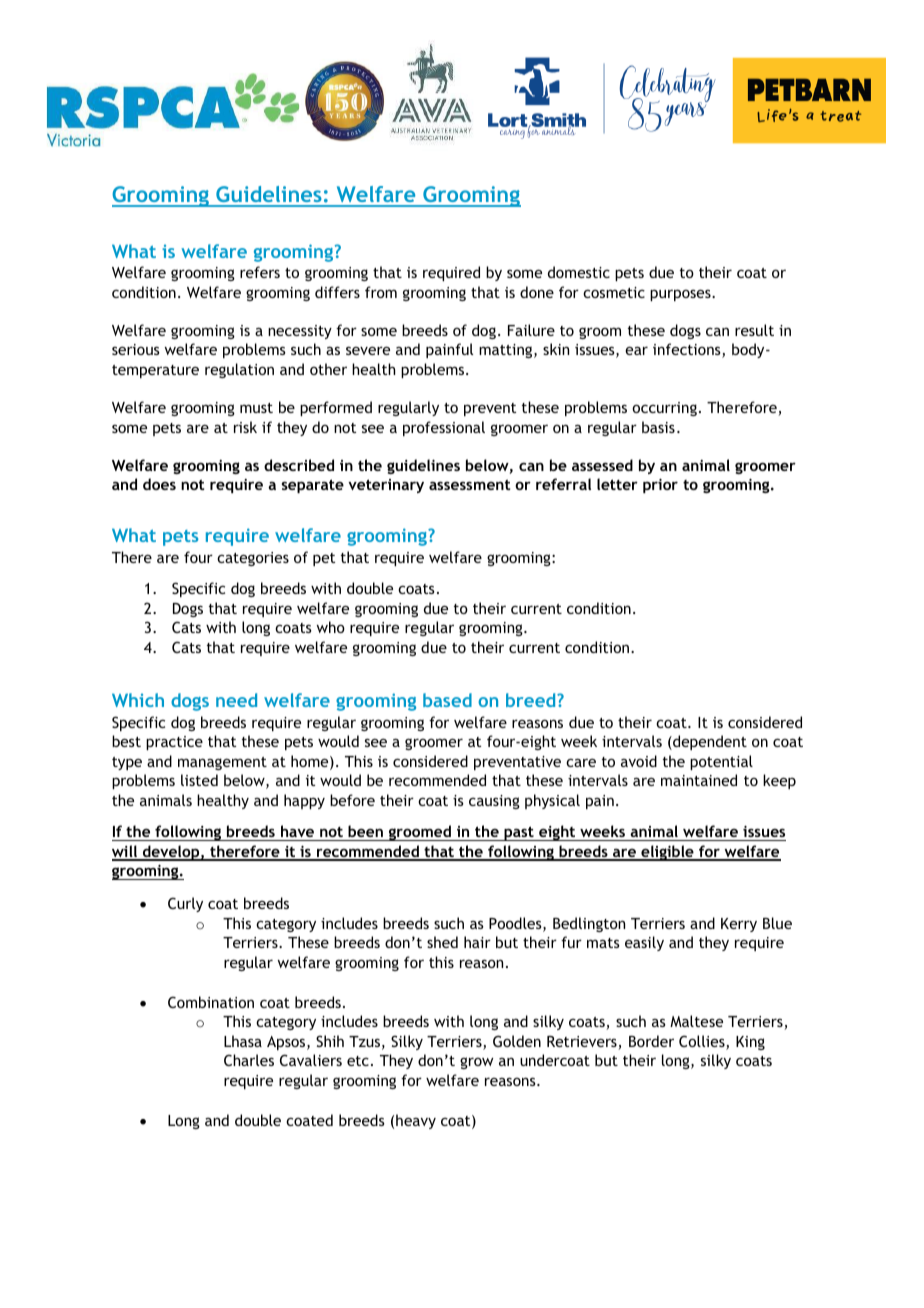  I want to click on dependent, so click(709, 742).
